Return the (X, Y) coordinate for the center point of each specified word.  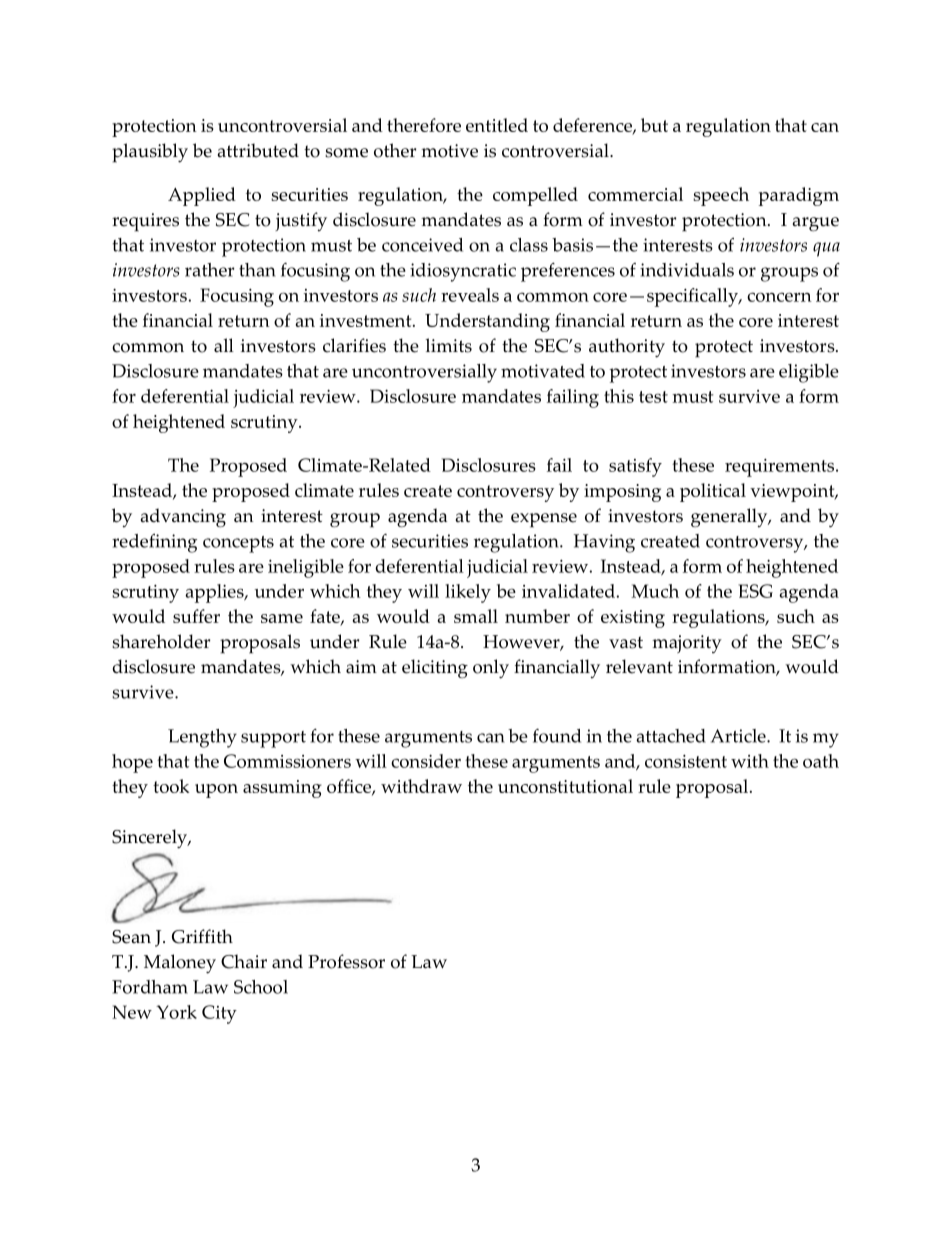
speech (721, 196)
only (491, 669)
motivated (543, 371)
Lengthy (202, 738)
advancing (183, 517)
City (219, 1014)
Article (739, 736)
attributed (258, 150)
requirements (781, 468)
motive (449, 151)
